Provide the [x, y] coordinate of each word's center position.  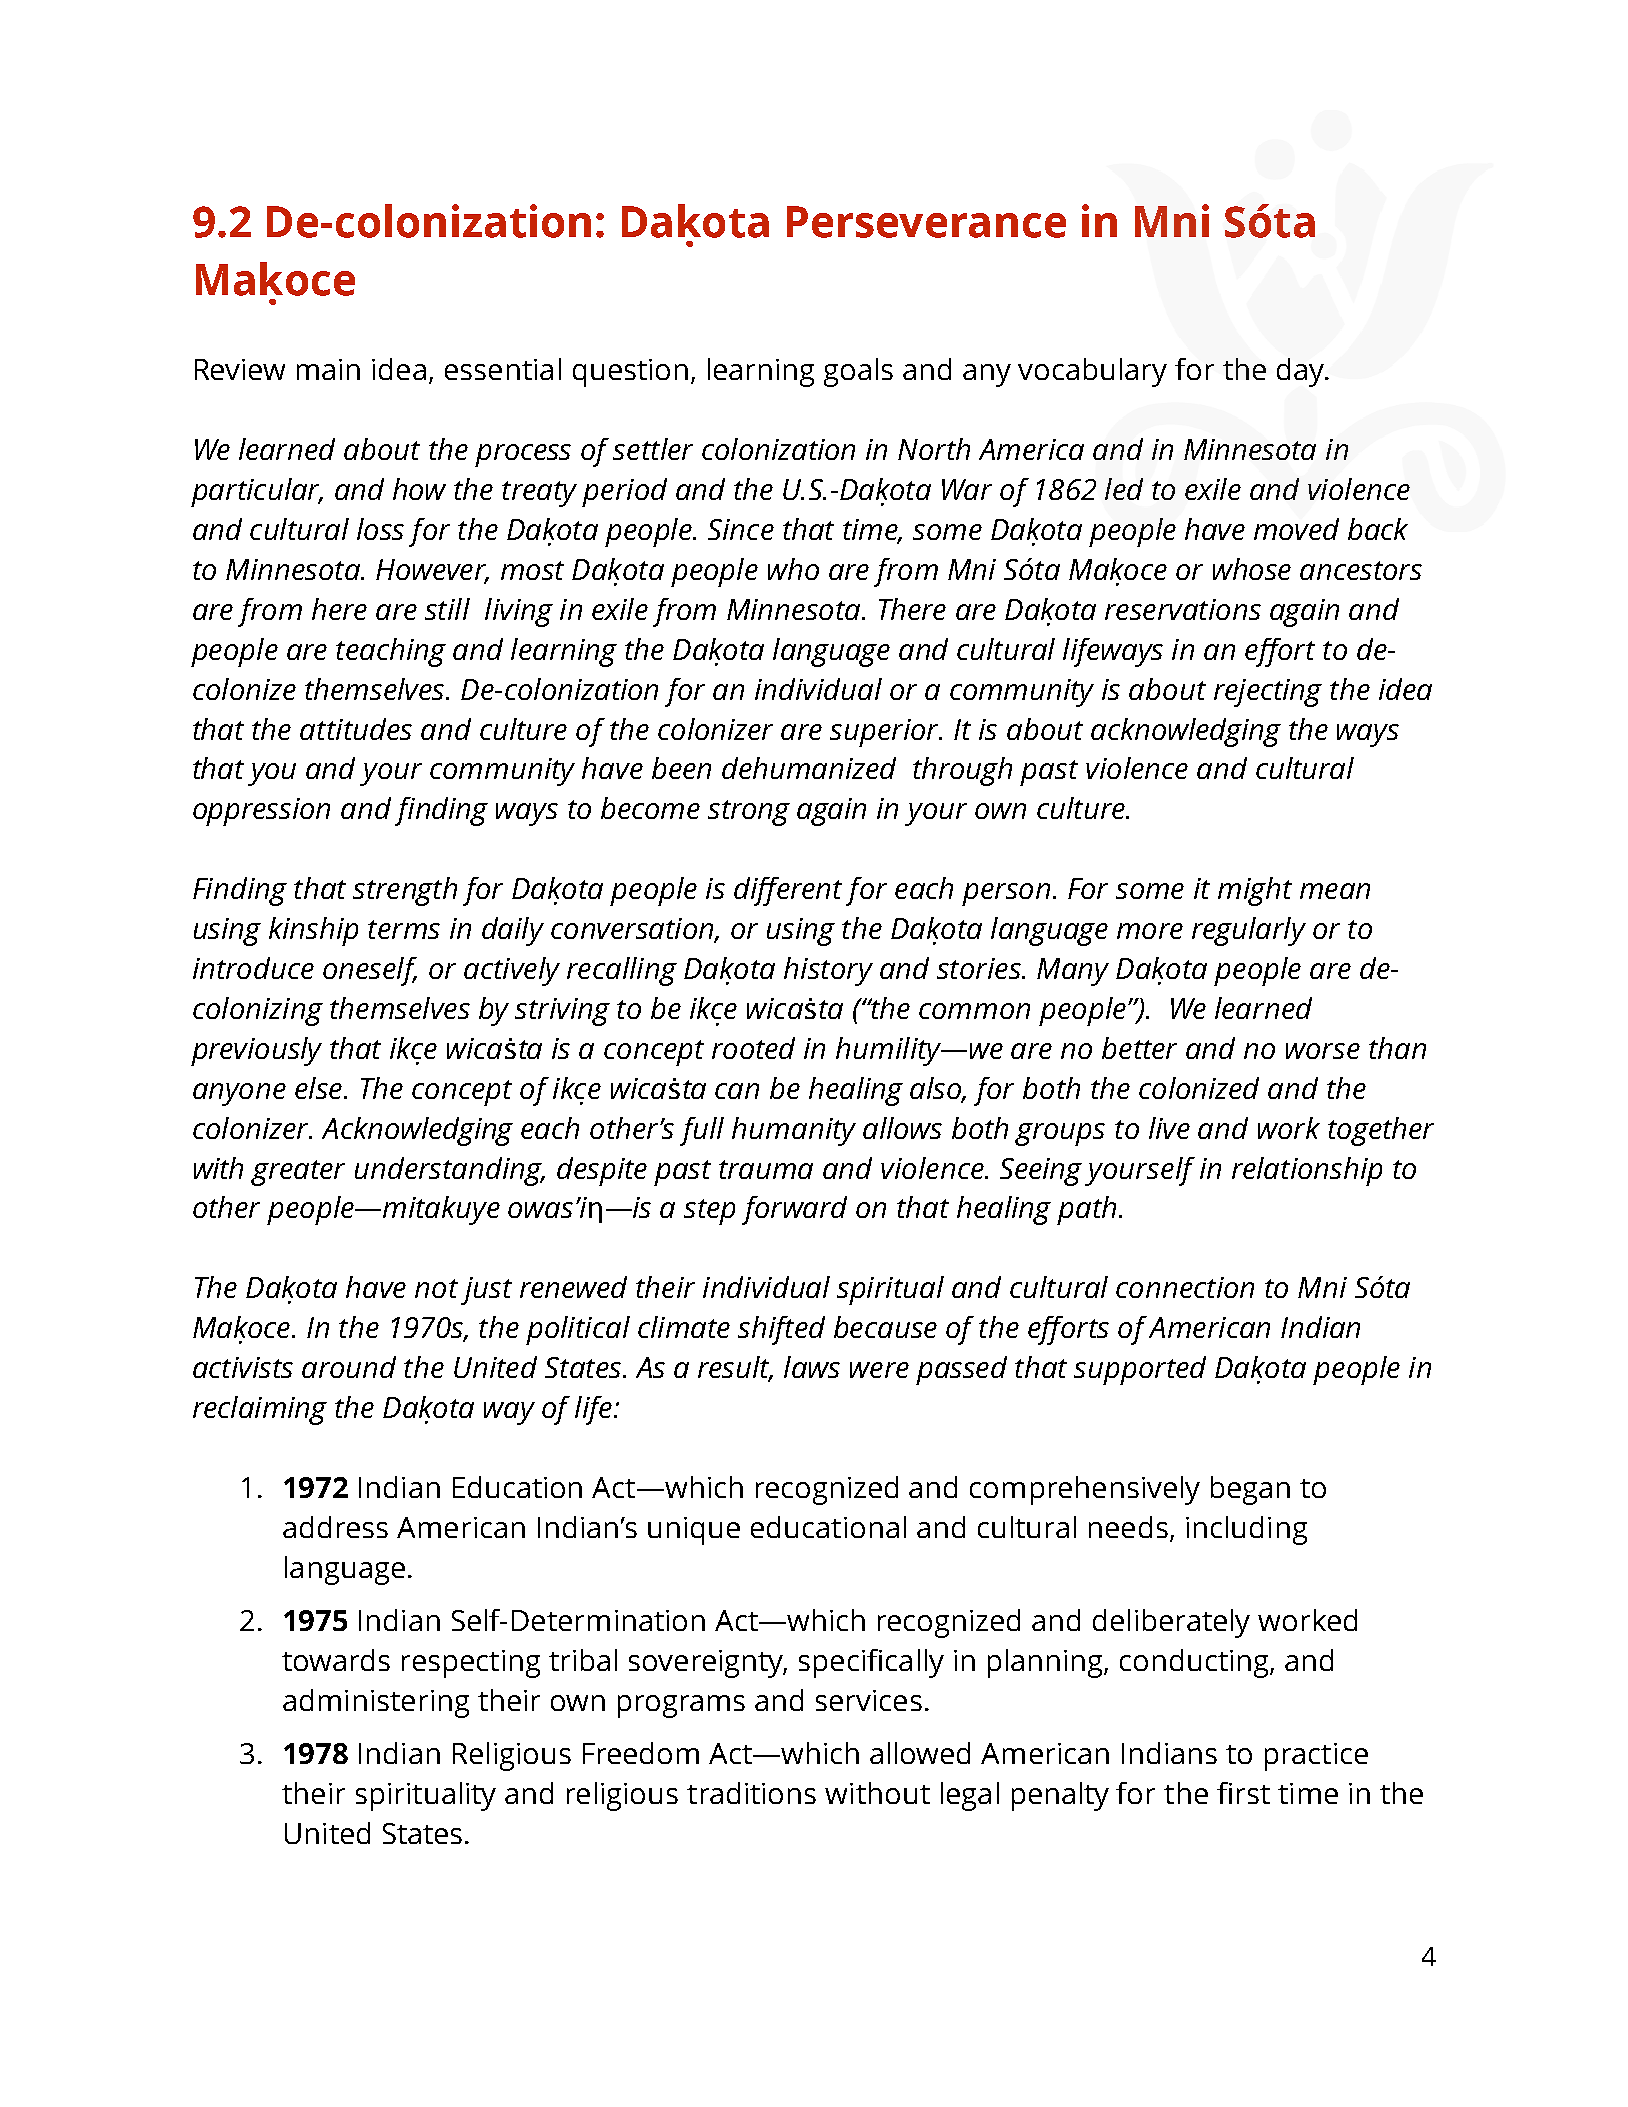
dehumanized [809, 768]
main [328, 369]
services [869, 1700]
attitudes [356, 729]
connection [1185, 1287]
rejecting [1268, 693]
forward [794, 1210]
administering [376, 1703]
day [1302, 372]
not [436, 1288]
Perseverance [926, 222]
